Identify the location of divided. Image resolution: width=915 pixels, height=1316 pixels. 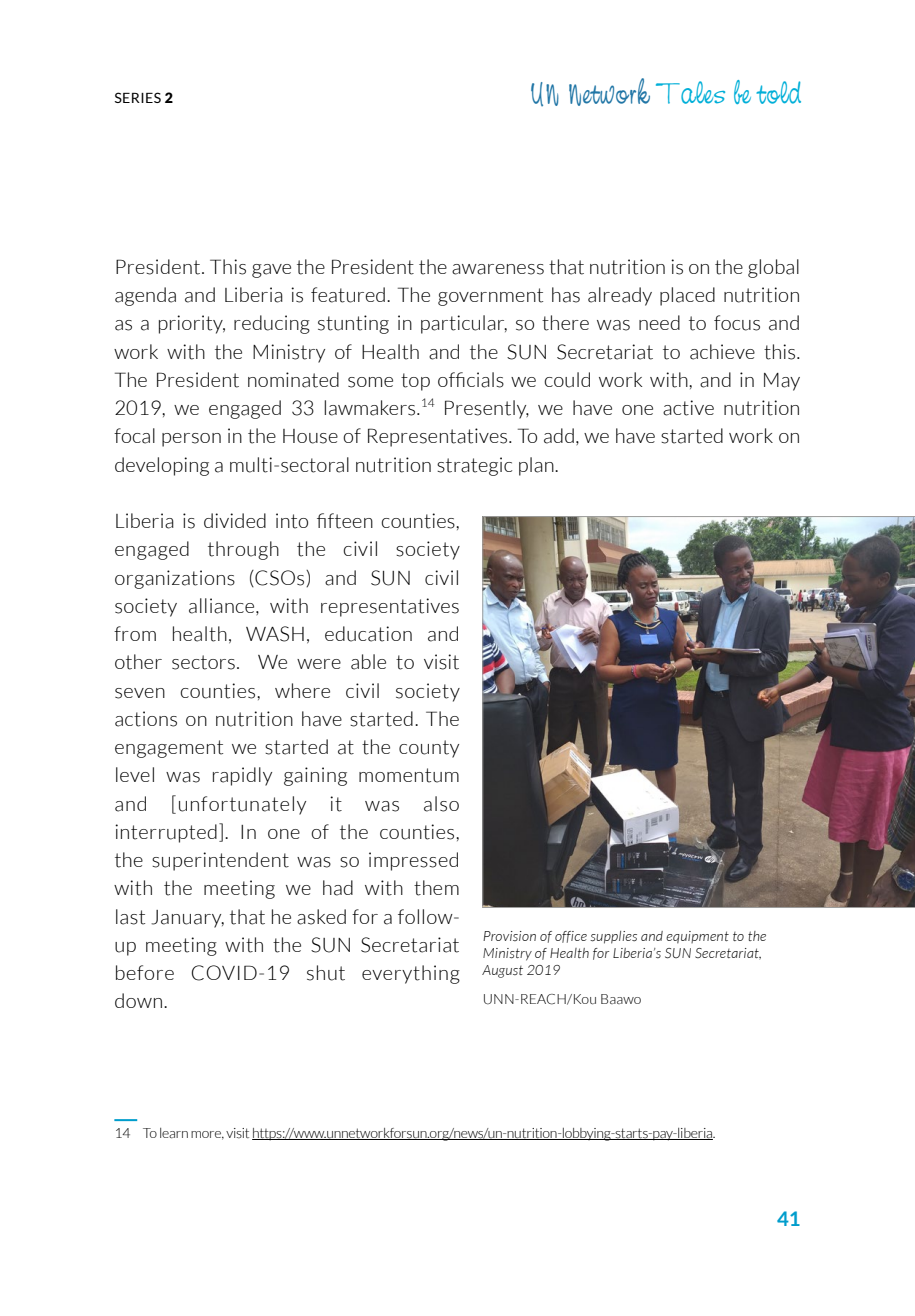
(235, 520).
